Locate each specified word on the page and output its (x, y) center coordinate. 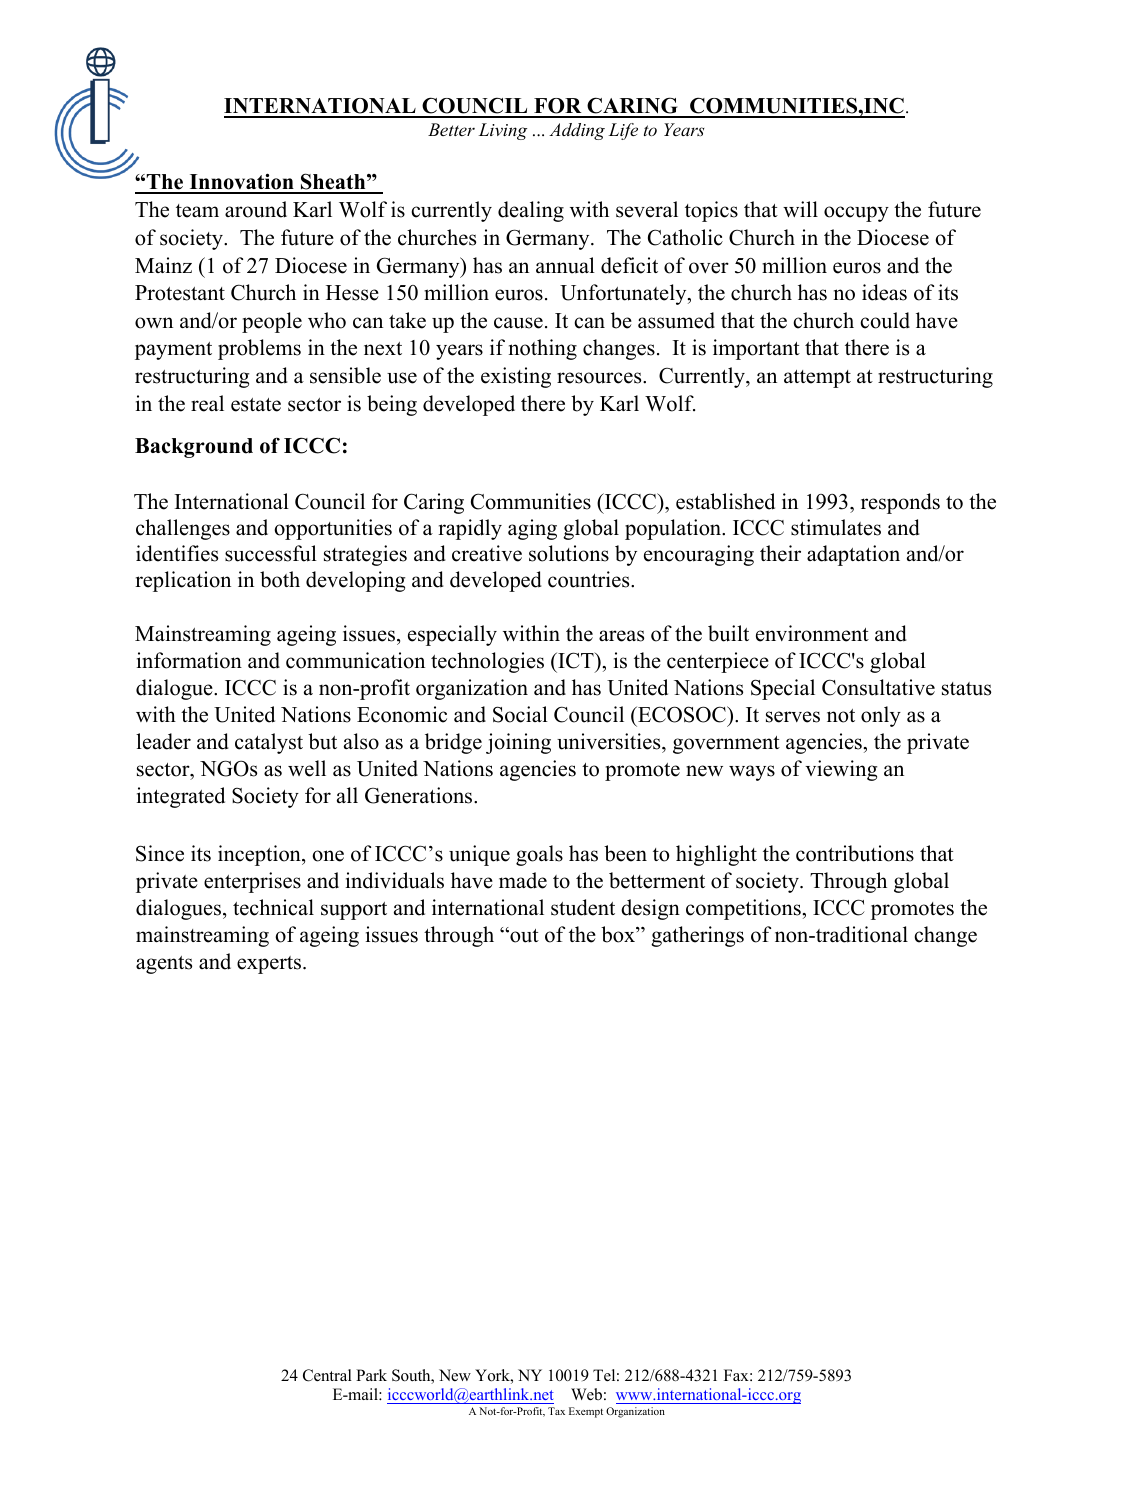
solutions (569, 553)
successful (271, 553)
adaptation (853, 555)
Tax (556, 1411)
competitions (744, 909)
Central (327, 1375)
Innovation (241, 183)
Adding (577, 131)
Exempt (586, 1412)
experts (270, 965)
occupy (856, 214)
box (619, 934)
